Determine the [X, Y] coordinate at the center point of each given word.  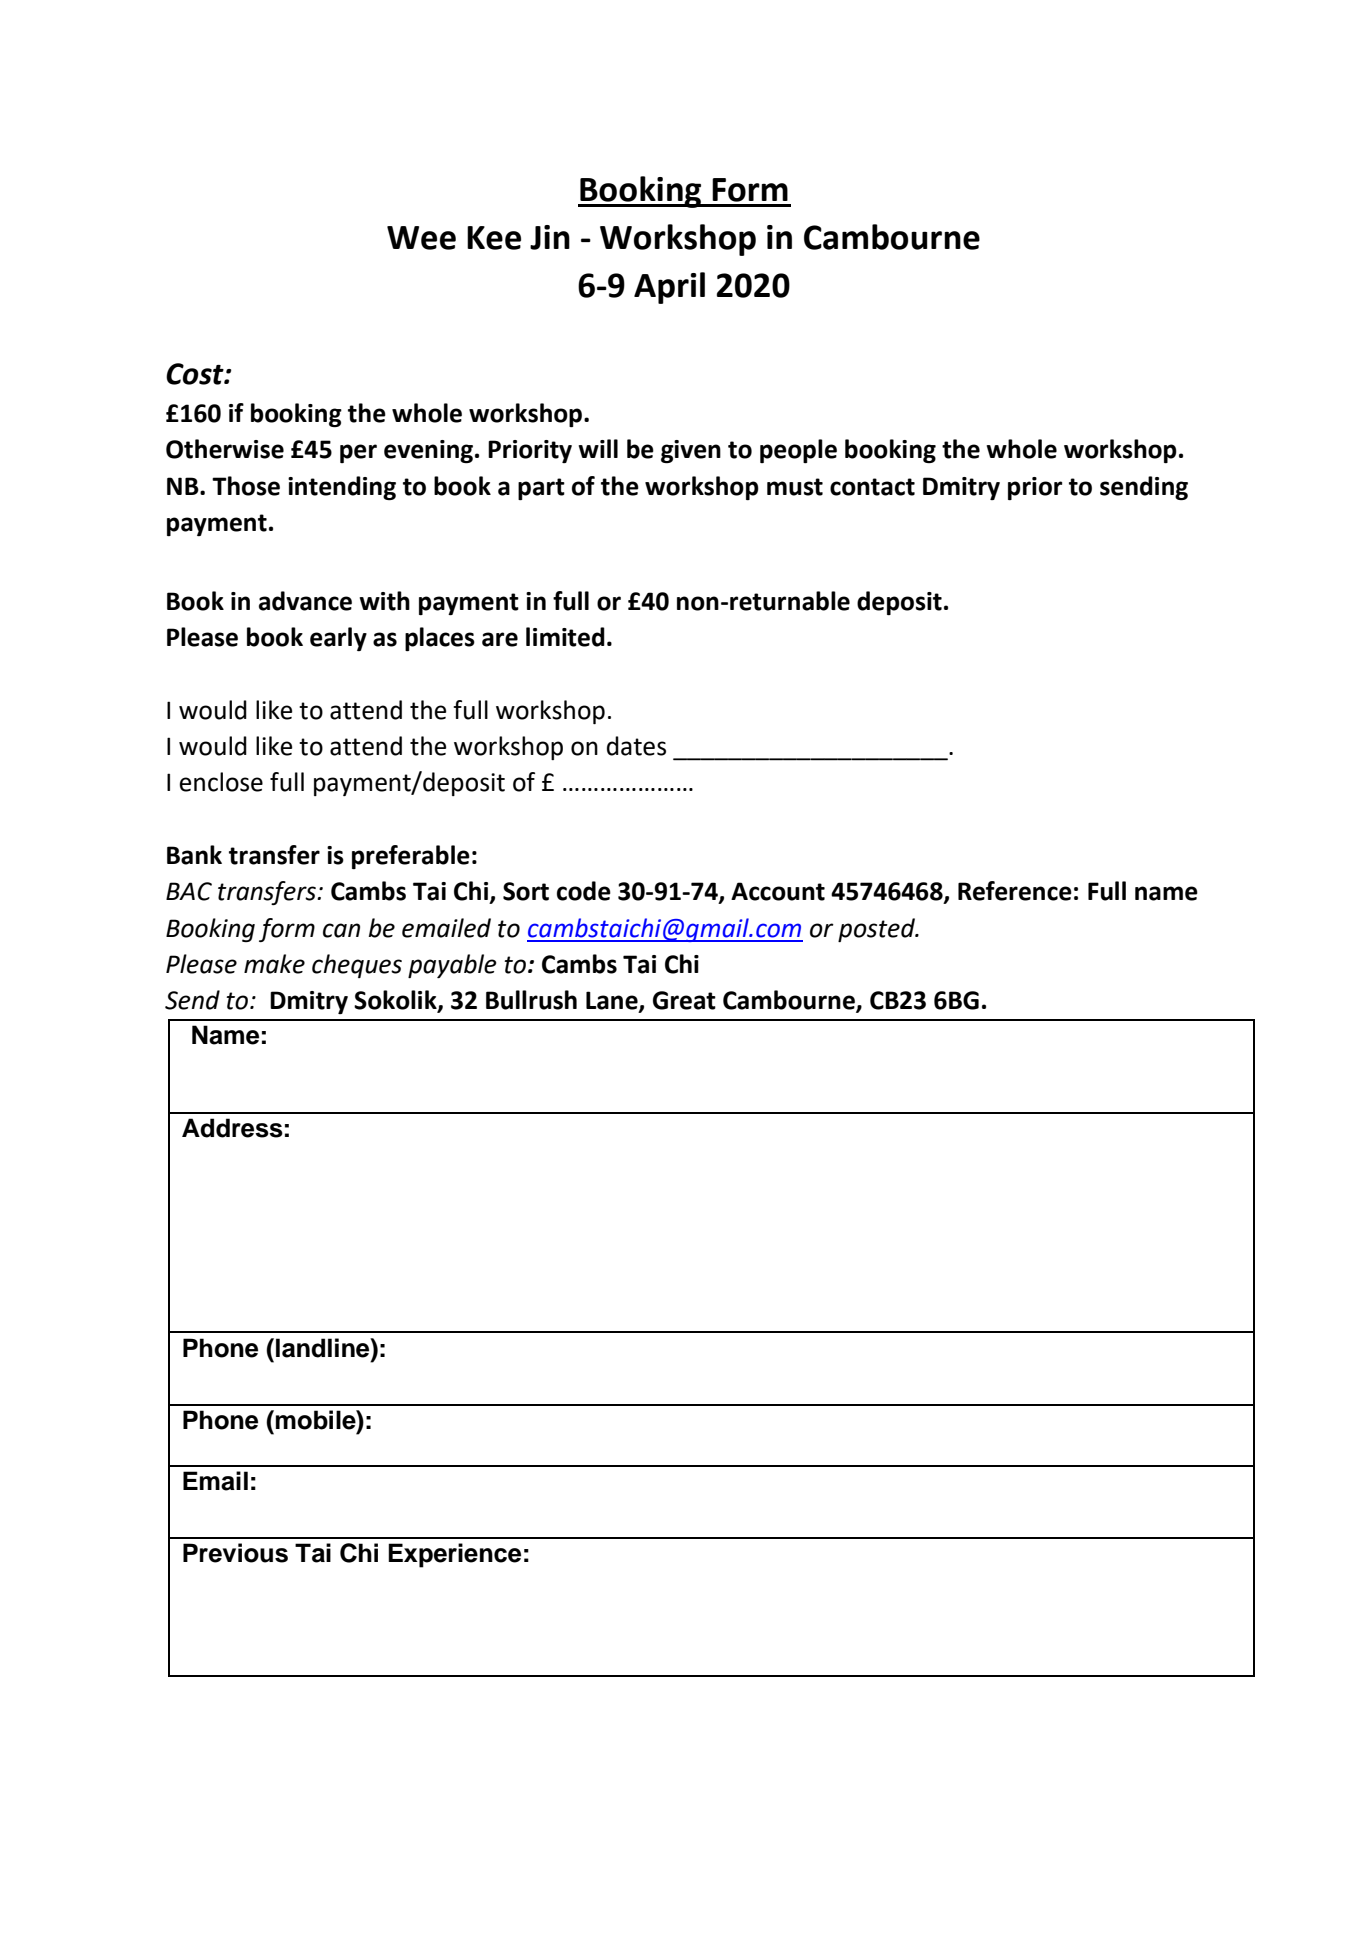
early [338, 639]
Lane [613, 1001]
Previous [235, 1553]
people [798, 451]
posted [877, 930]
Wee [421, 238]
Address [232, 1128]
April [669, 288]
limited [565, 637]
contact [872, 487]
